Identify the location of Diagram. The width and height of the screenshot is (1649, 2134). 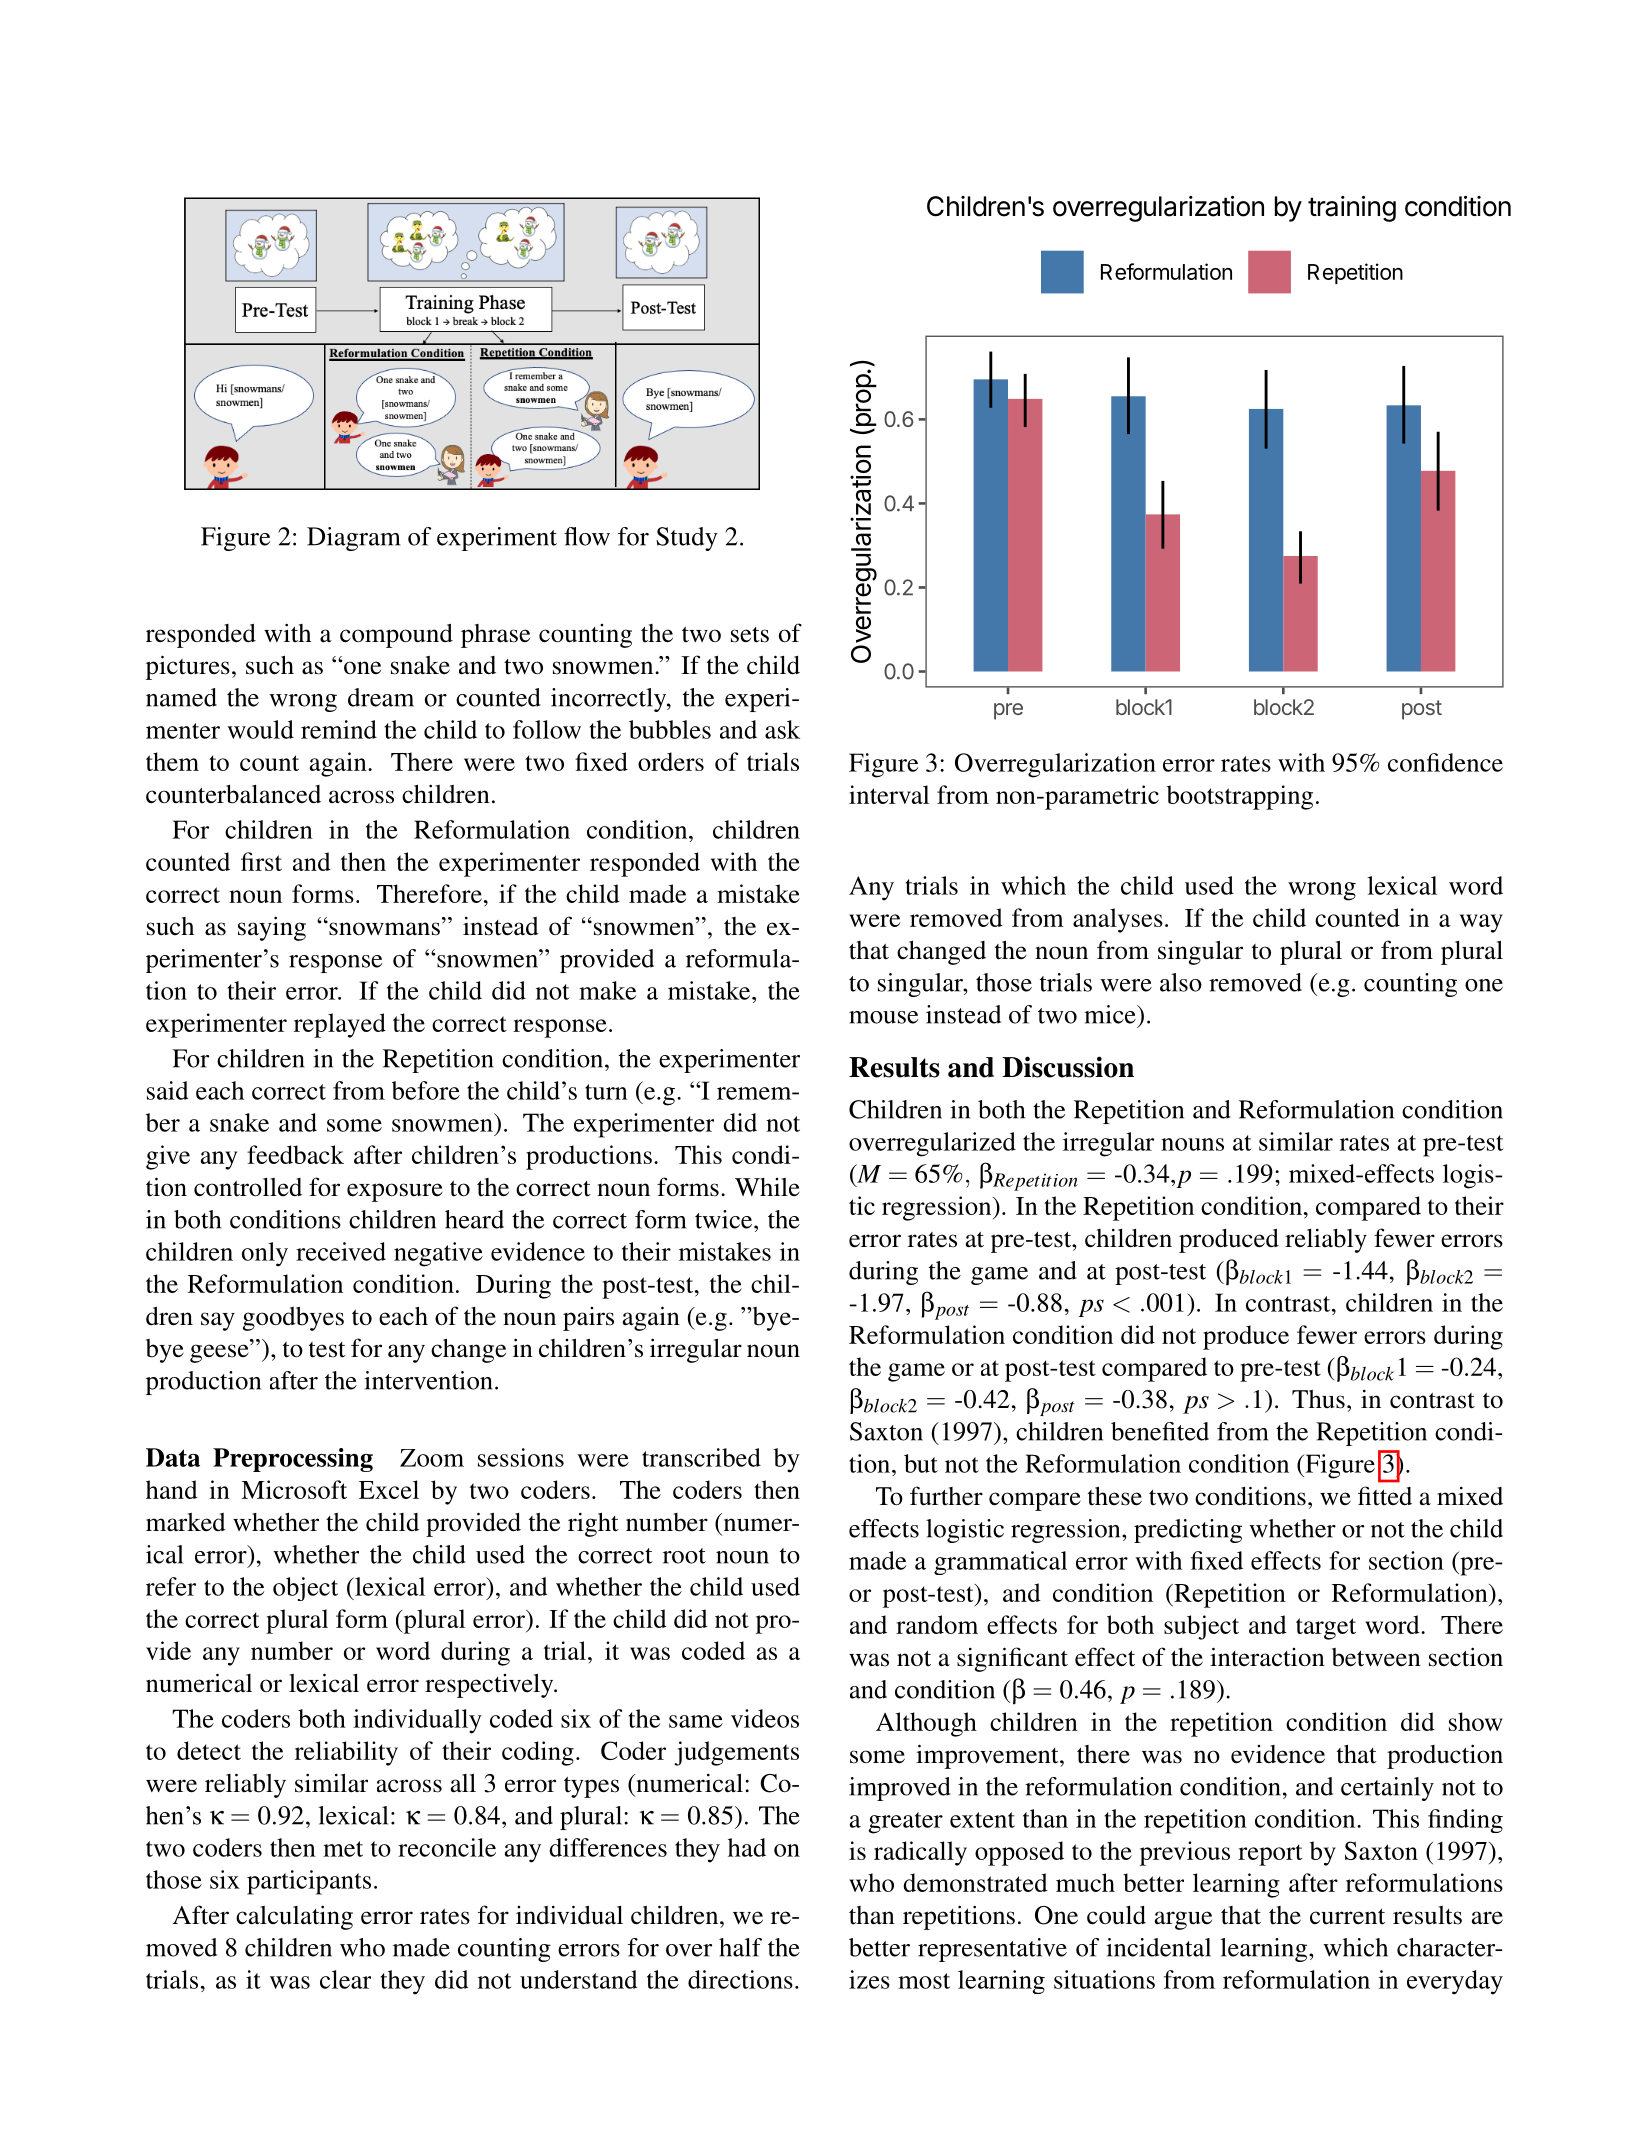
(354, 539).
